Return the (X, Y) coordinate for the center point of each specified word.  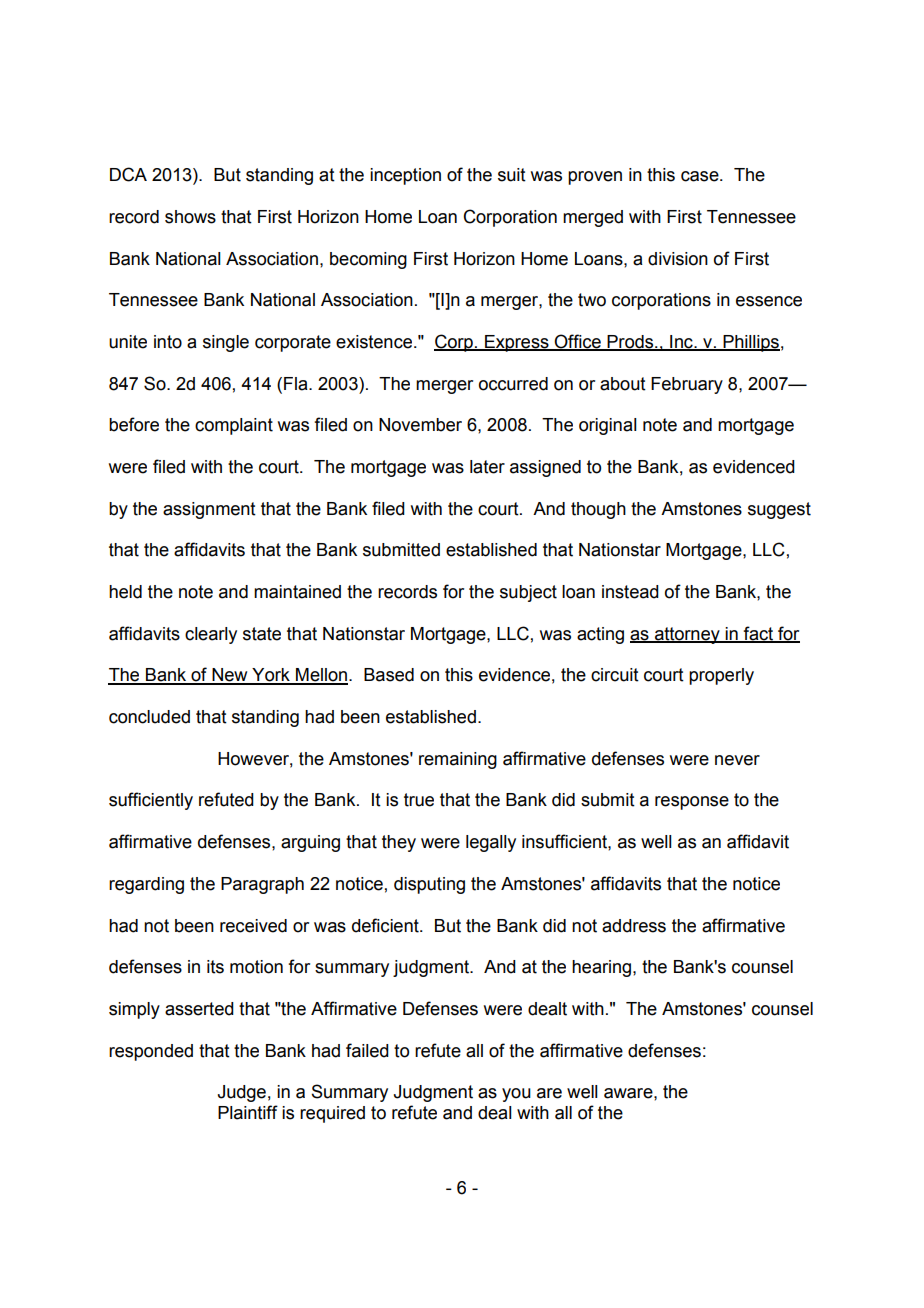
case (701, 176)
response (692, 803)
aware (629, 1093)
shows (190, 217)
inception (405, 176)
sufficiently (151, 801)
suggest (779, 510)
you (516, 1095)
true (419, 800)
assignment (209, 510)
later (487, 467)
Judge (242, 1093)
